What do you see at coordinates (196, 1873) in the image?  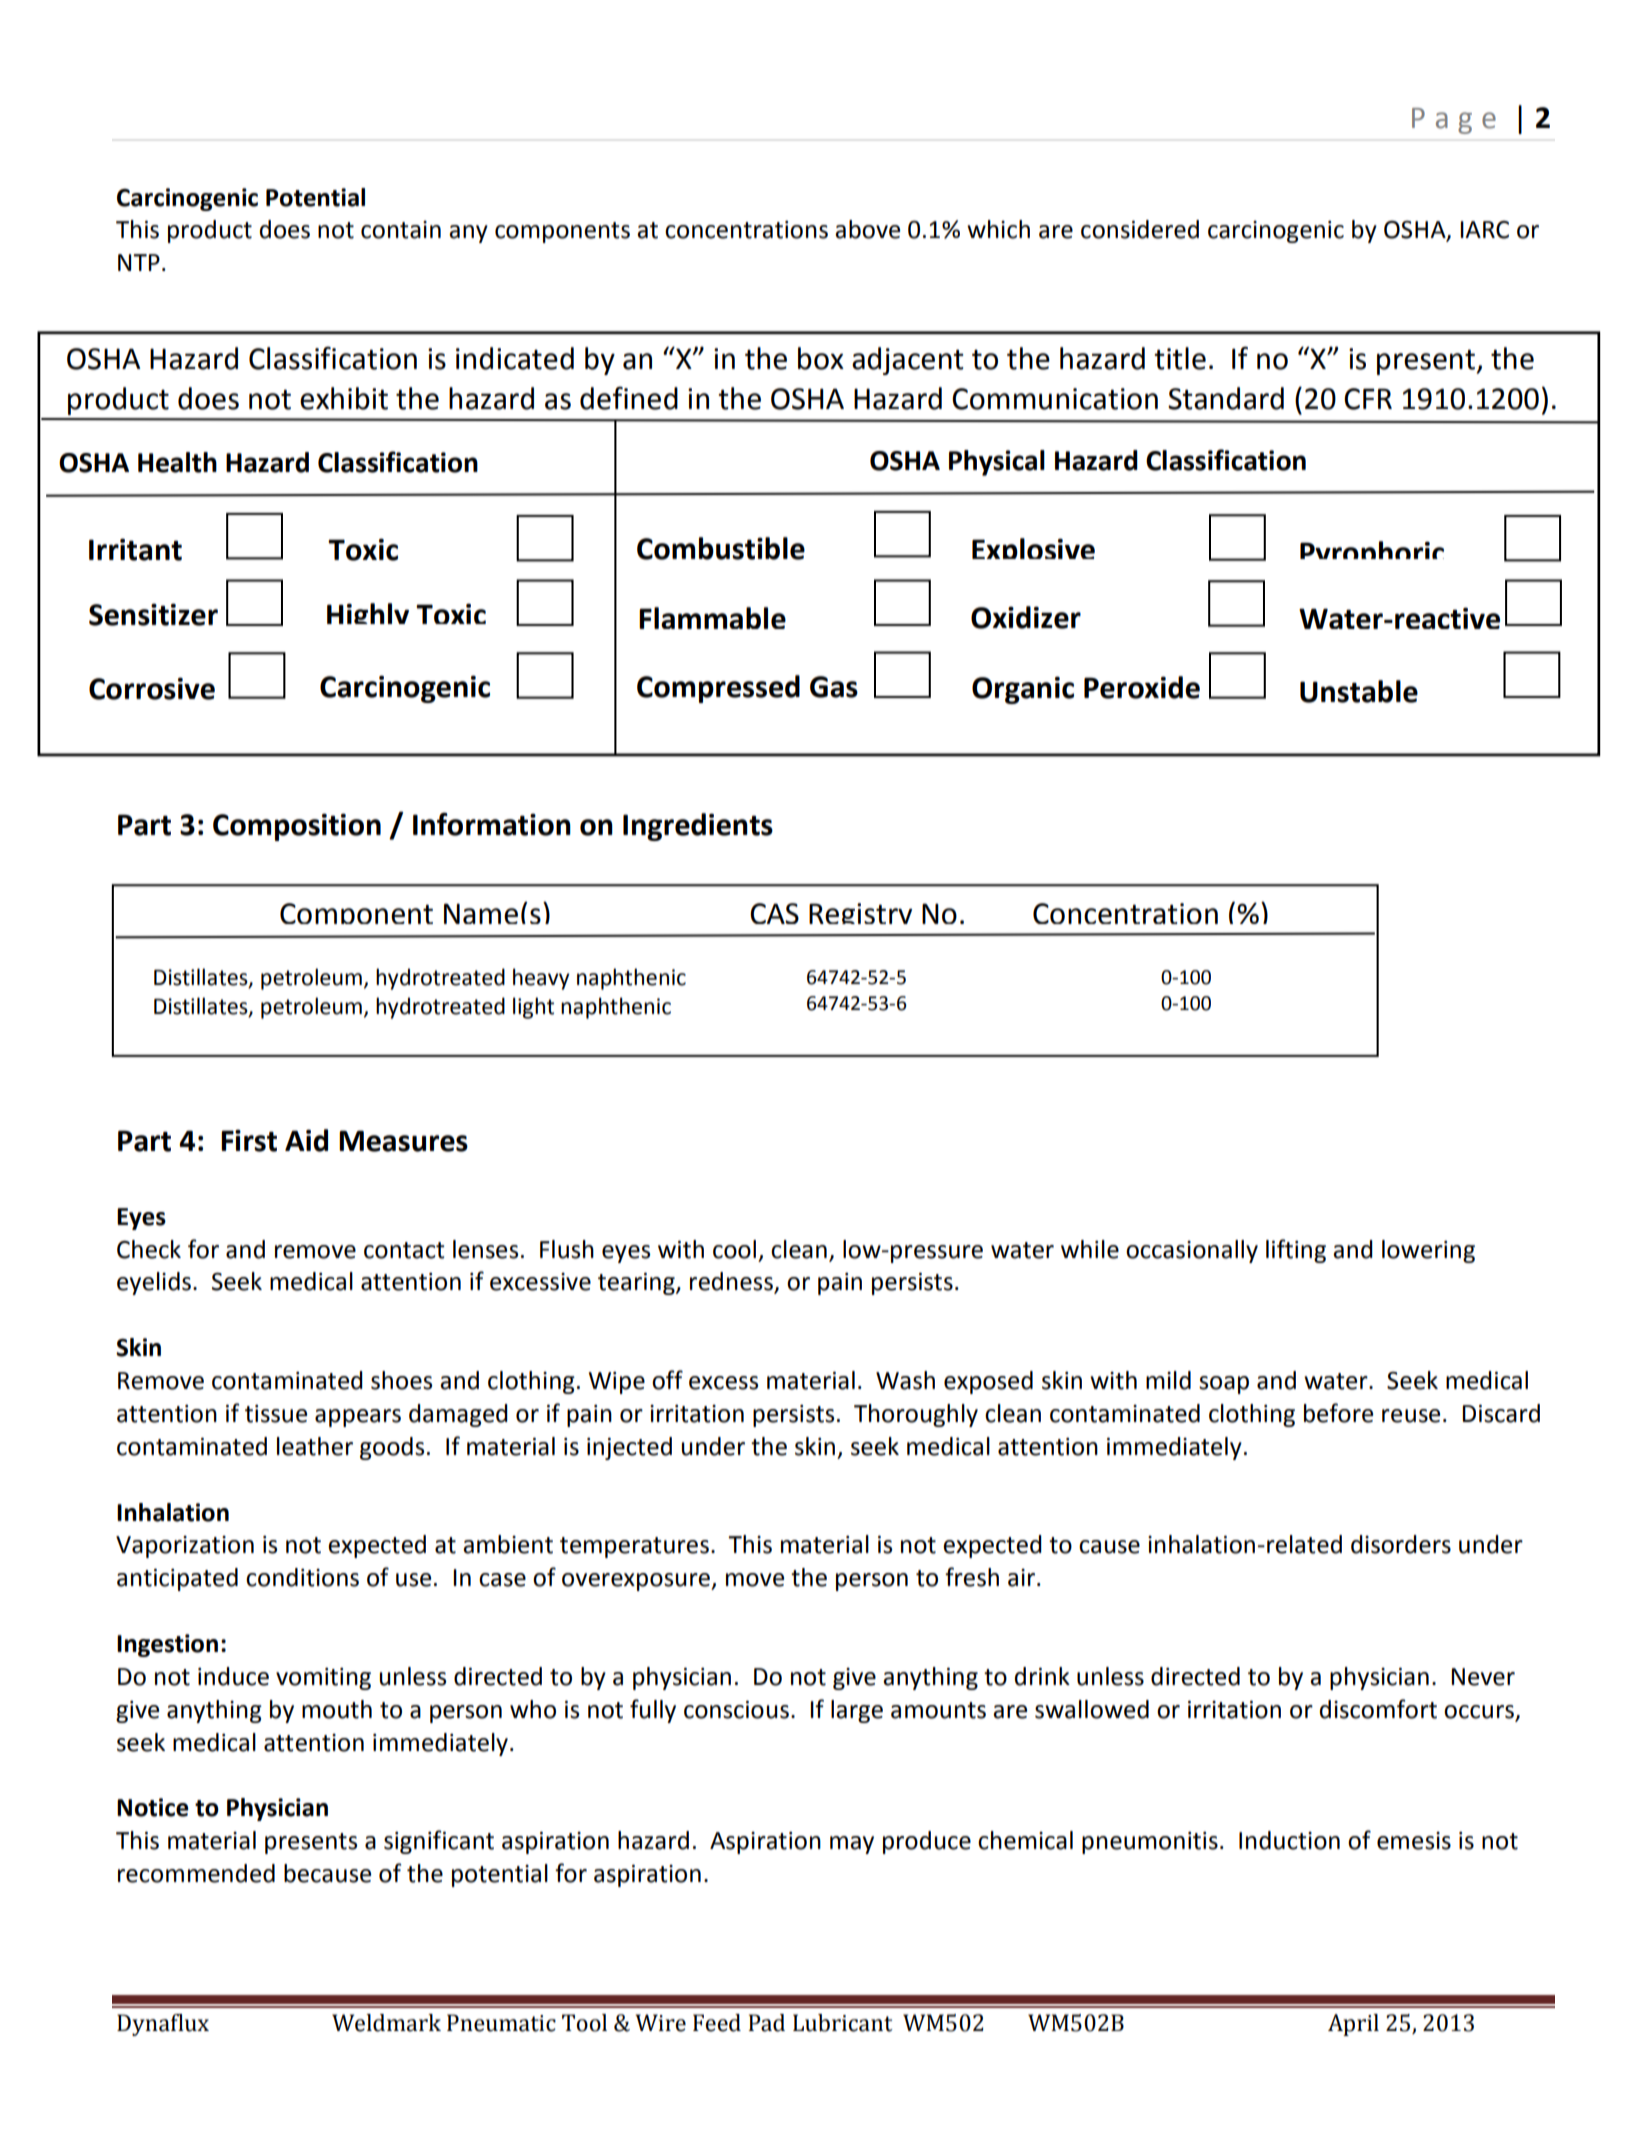 I see `recommended` at bounding box center [196, 1873].
